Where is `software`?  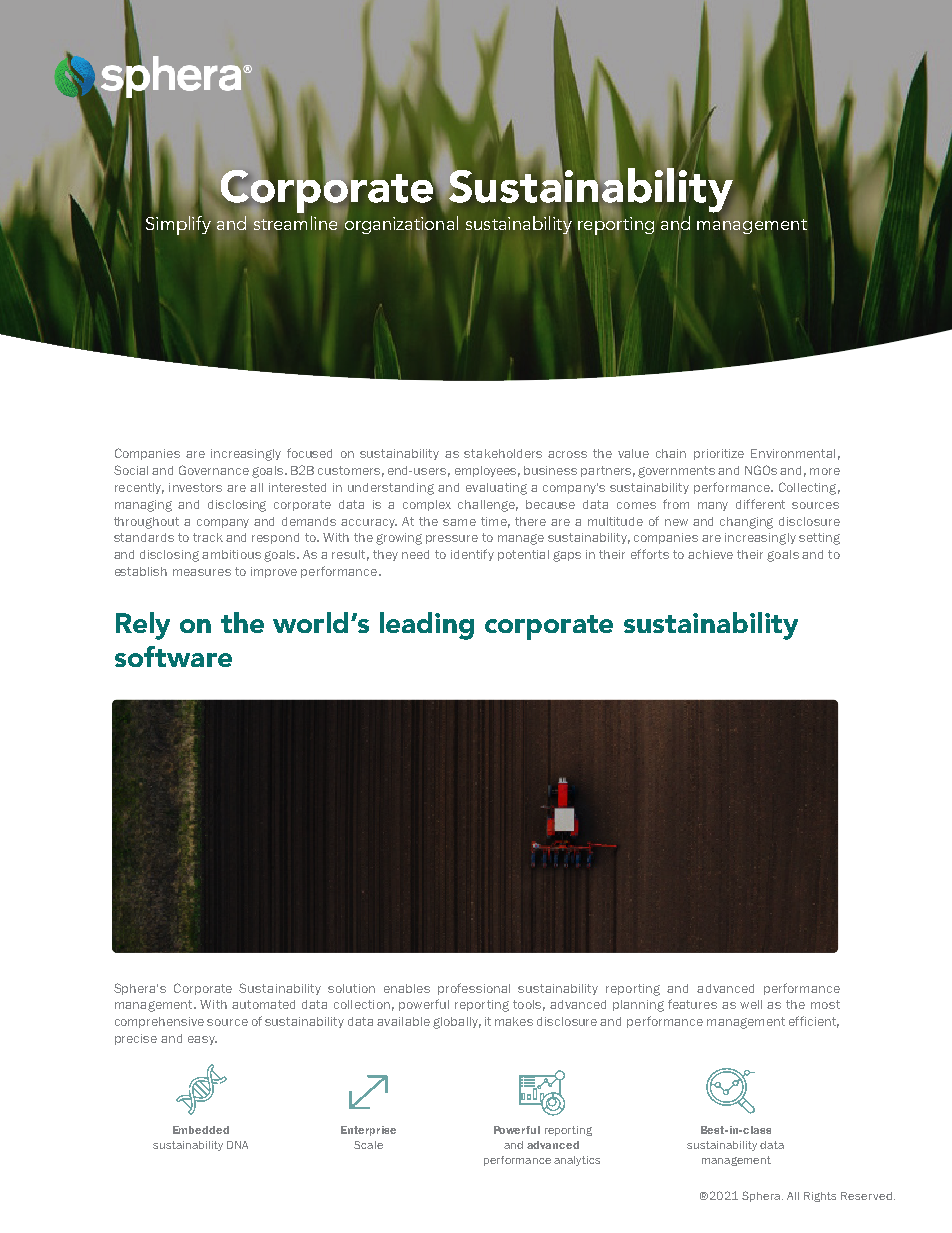
software is located at coordinates (173, 656).
